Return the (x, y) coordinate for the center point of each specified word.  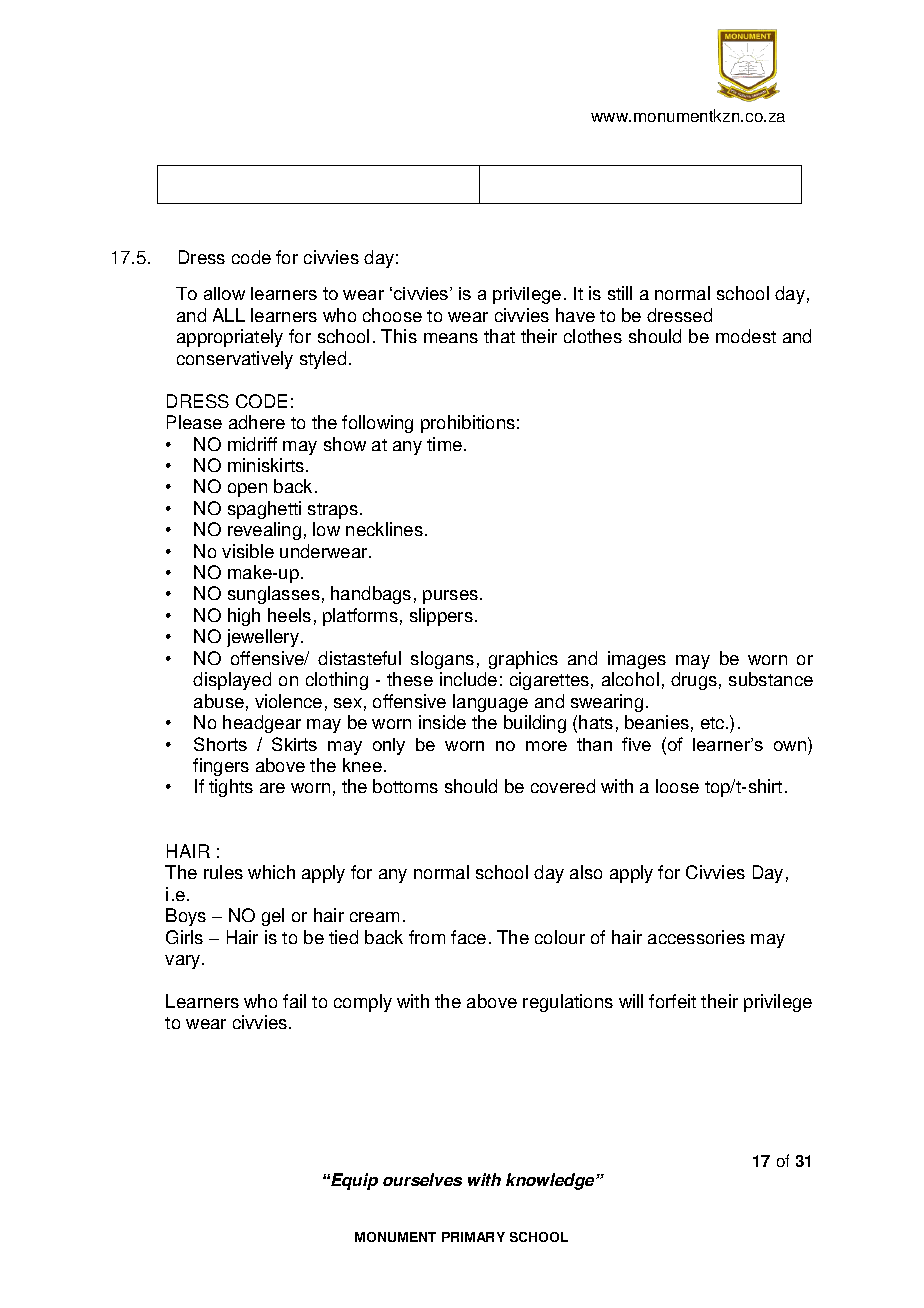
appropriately (230, 338)
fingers (221, 767)
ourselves (422, 1179)
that (499, 336)
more (546, 746)
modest (746, 336)
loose (677, 786)
